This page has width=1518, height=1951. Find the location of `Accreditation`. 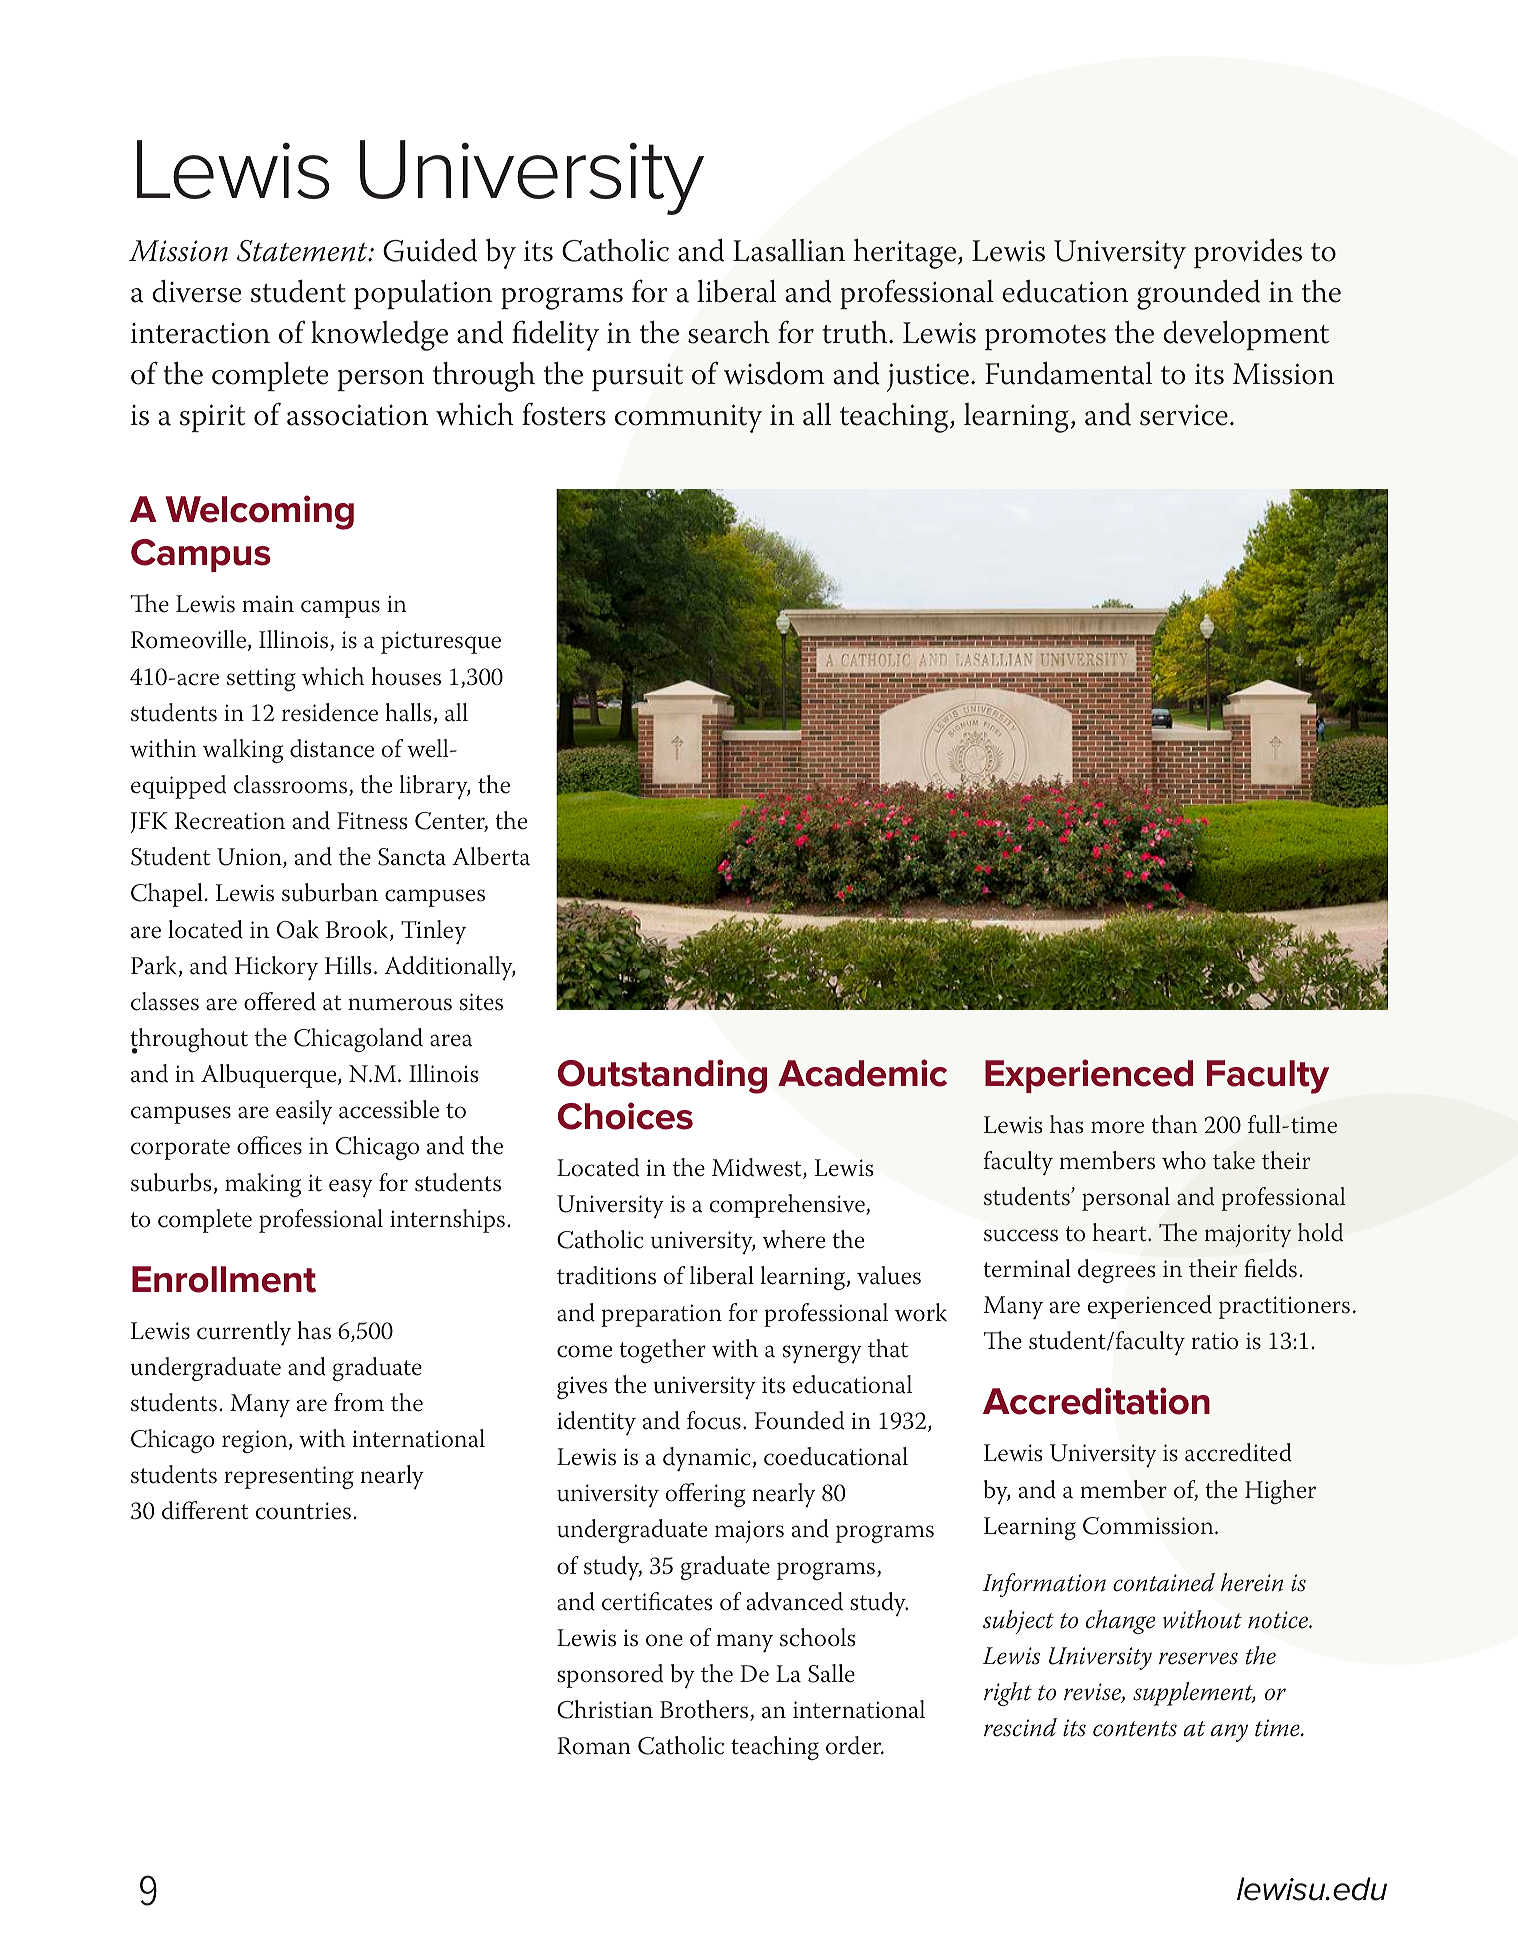

Accreditation is located at coordinates (1096, 1401).
